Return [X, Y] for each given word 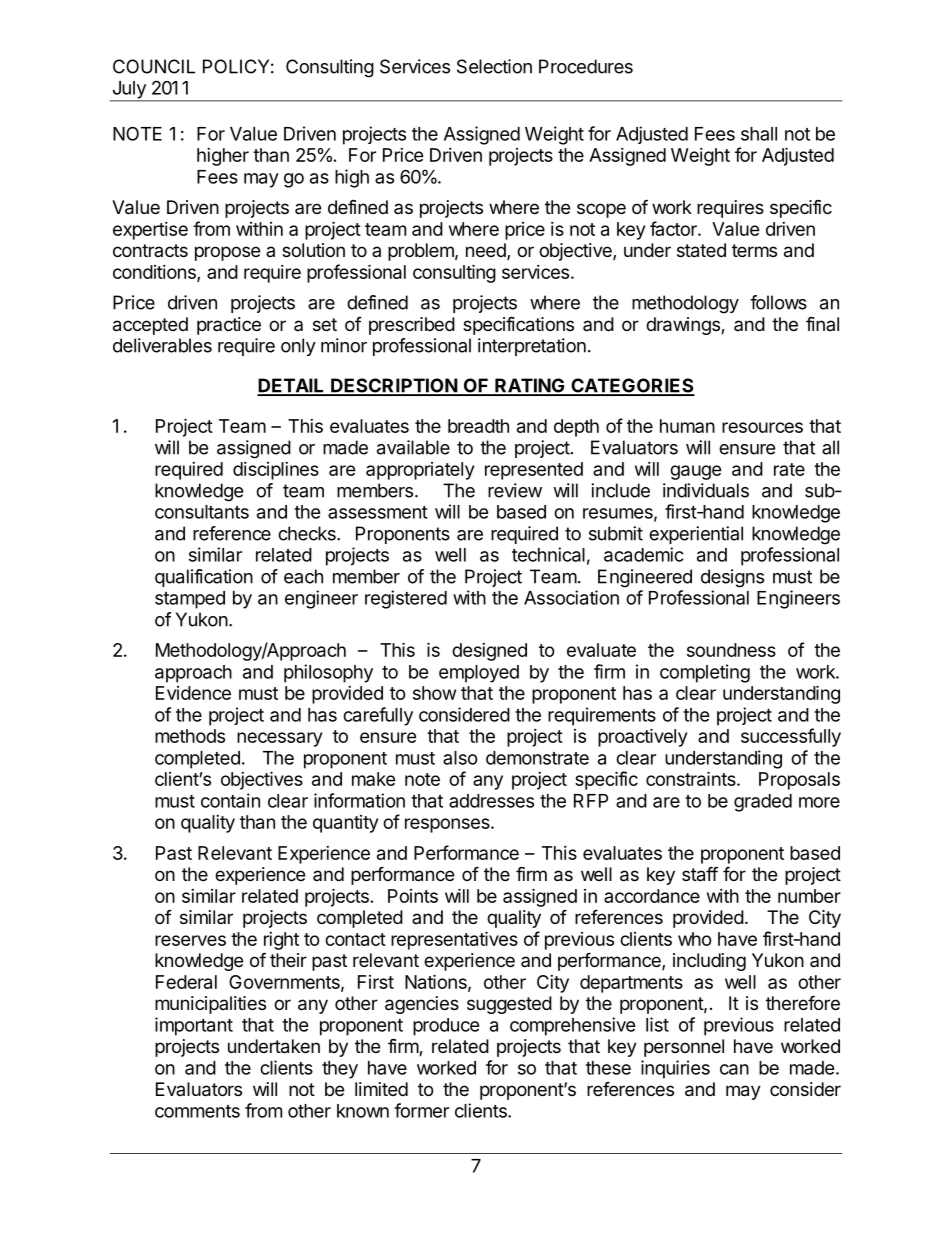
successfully [791, 737]
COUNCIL [154, 66]
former [421, 1110]
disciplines [276, 471]
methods [190, 736]
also [460, 758]
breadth [478, 426]
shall [759, 134]
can [734, 1069]
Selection [494, 66]
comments [197, 1111]
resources [762, 427]
